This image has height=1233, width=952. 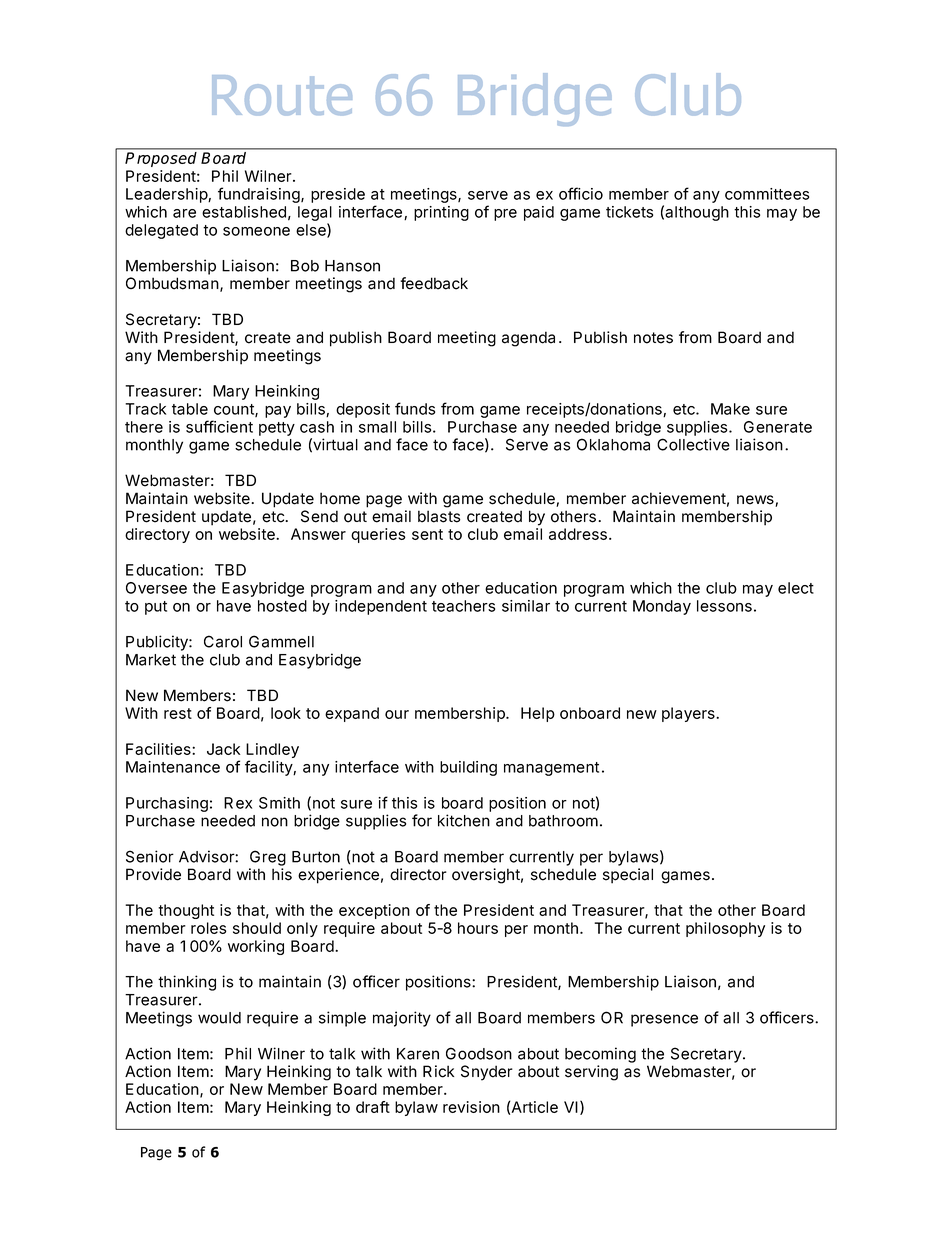 I want to click on rest, so click(x=178, y=713).
